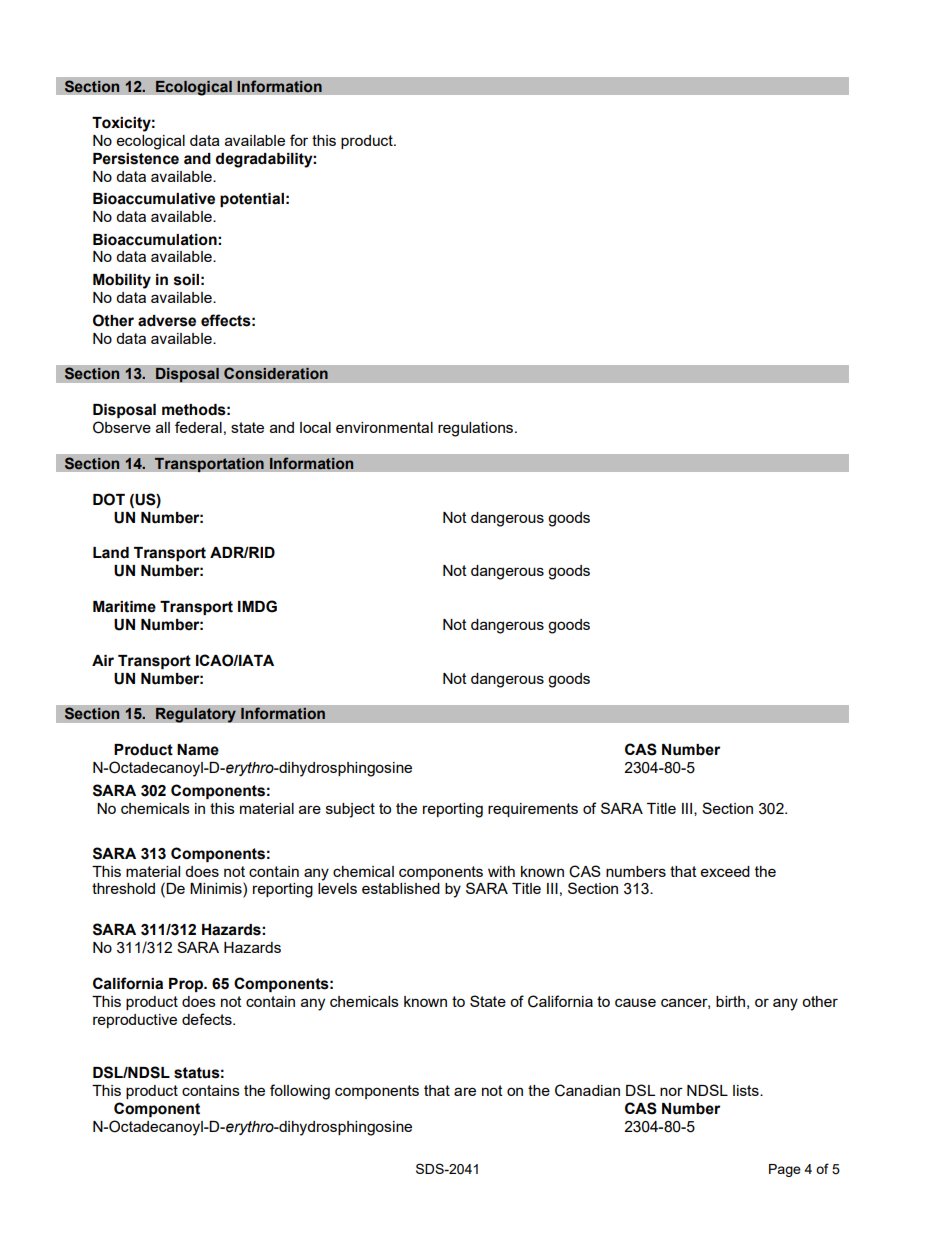 This screenshot has height=1233, width=952. What do you see at coordinates (533, 810) in the screenshot?
I see `requirements` at bounding box center [533, 810].
